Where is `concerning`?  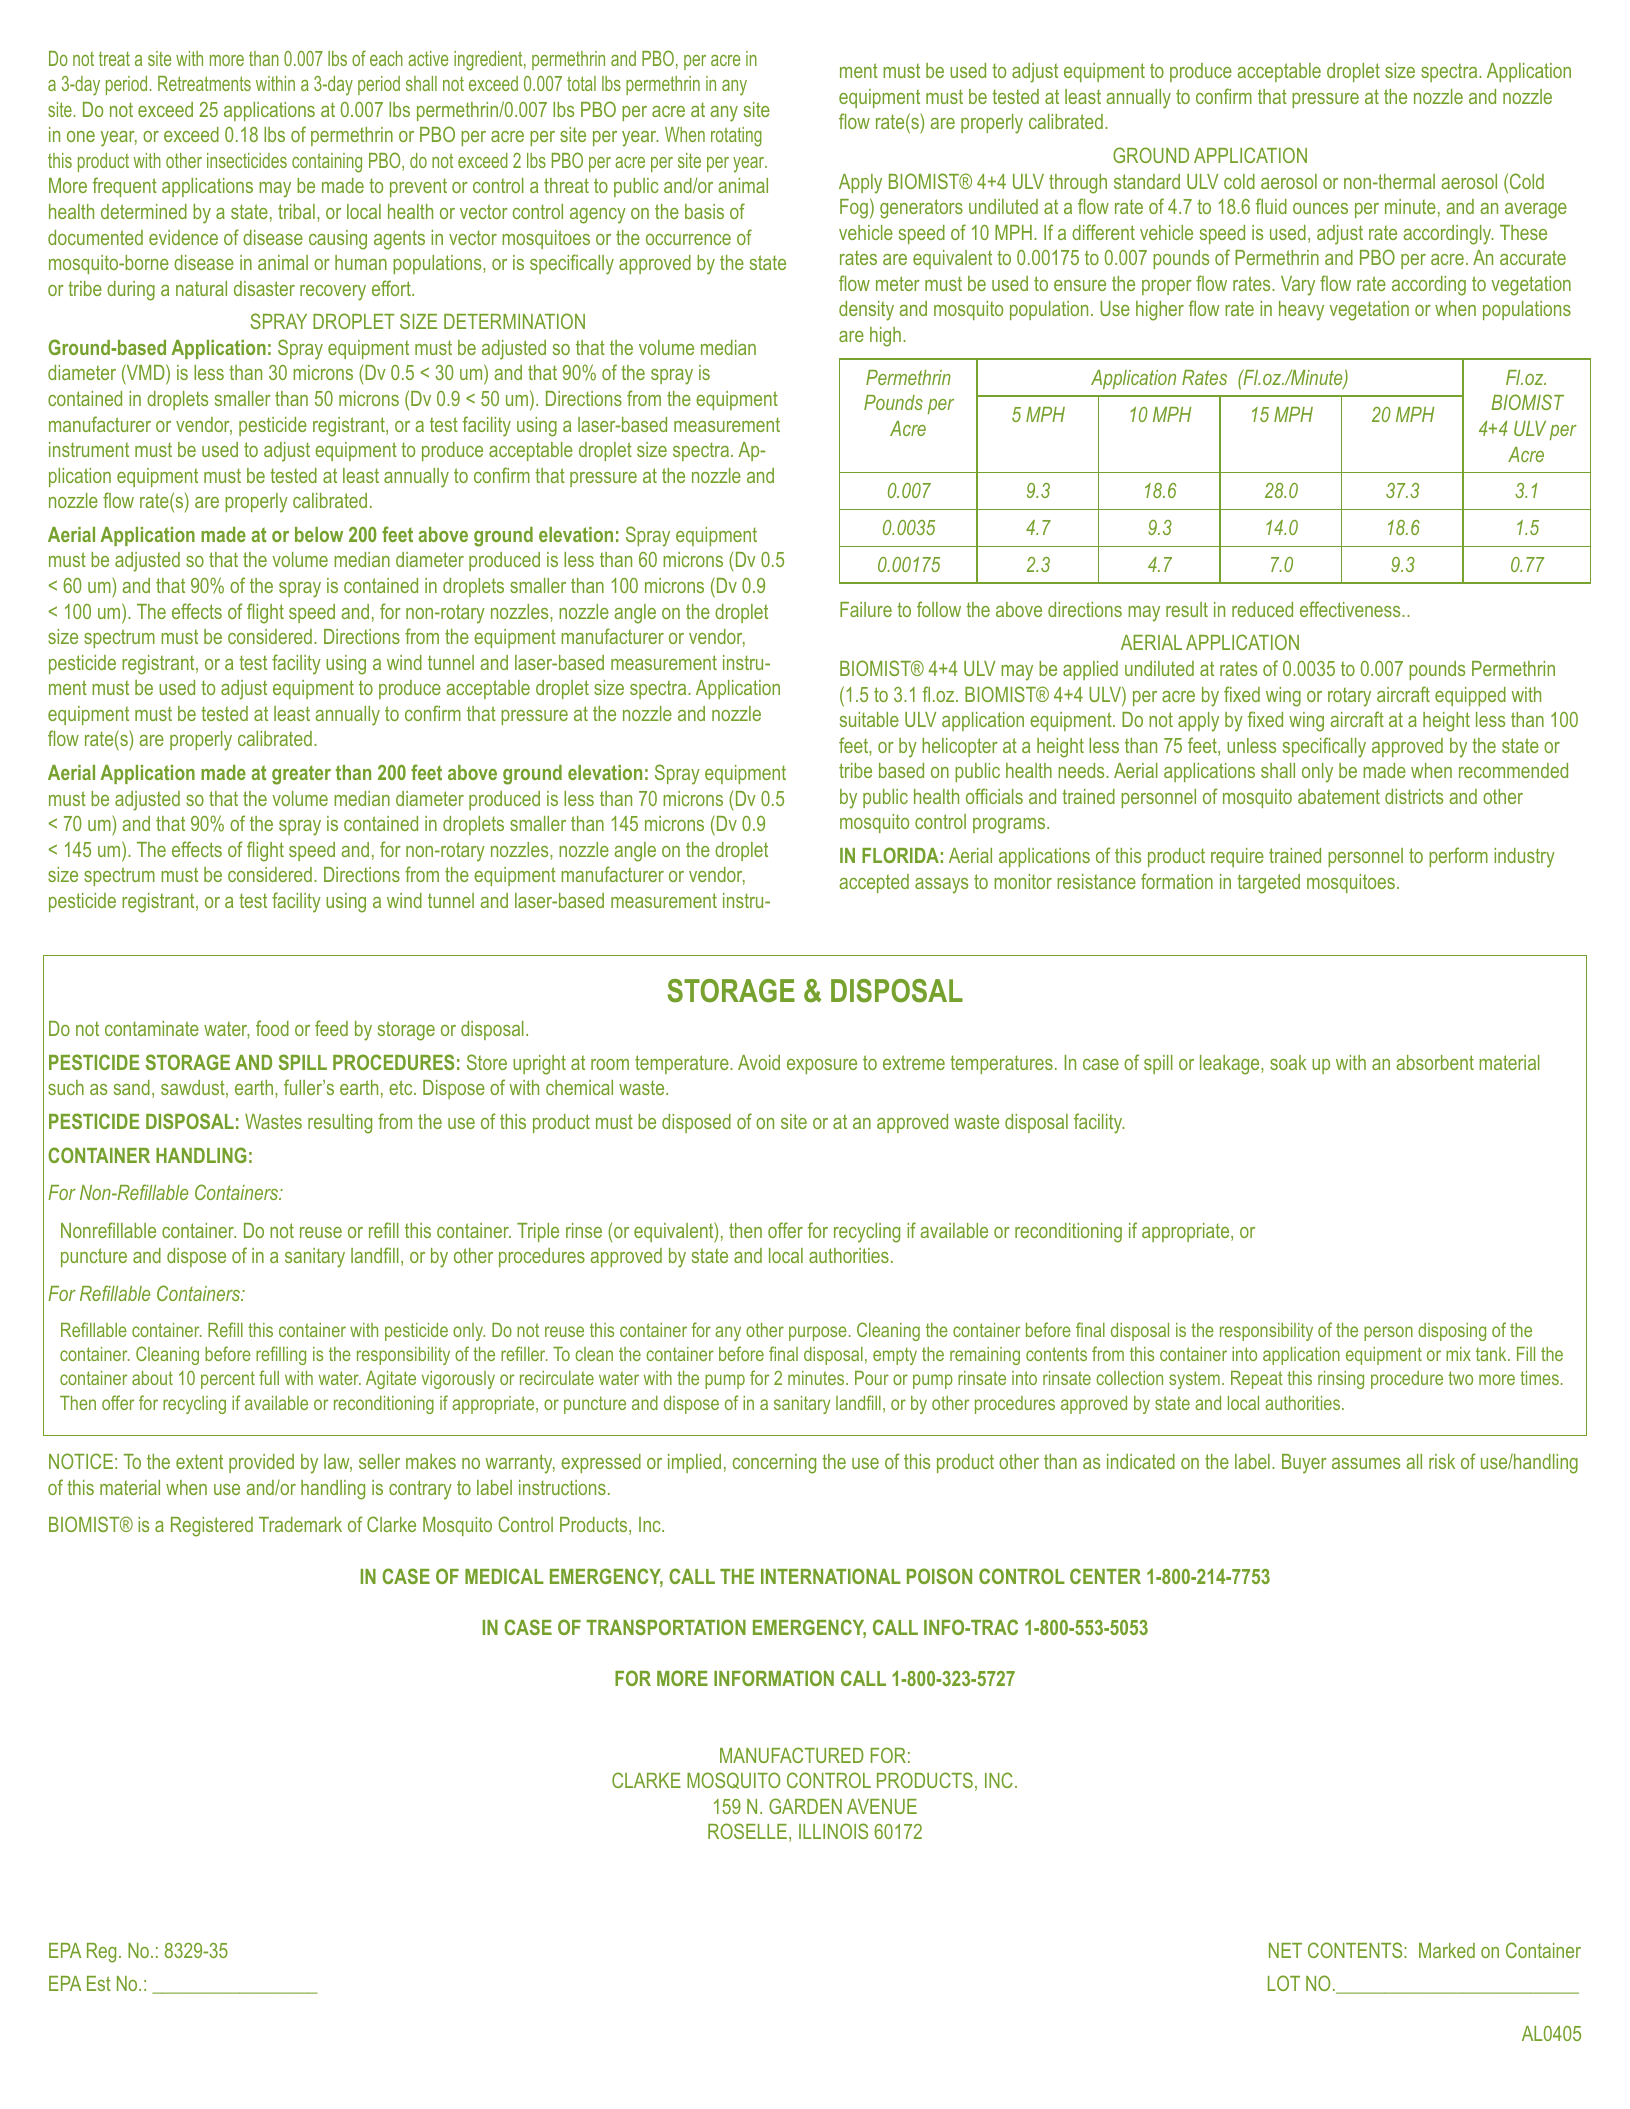 concerning is located at coordinates (774, 1464).
